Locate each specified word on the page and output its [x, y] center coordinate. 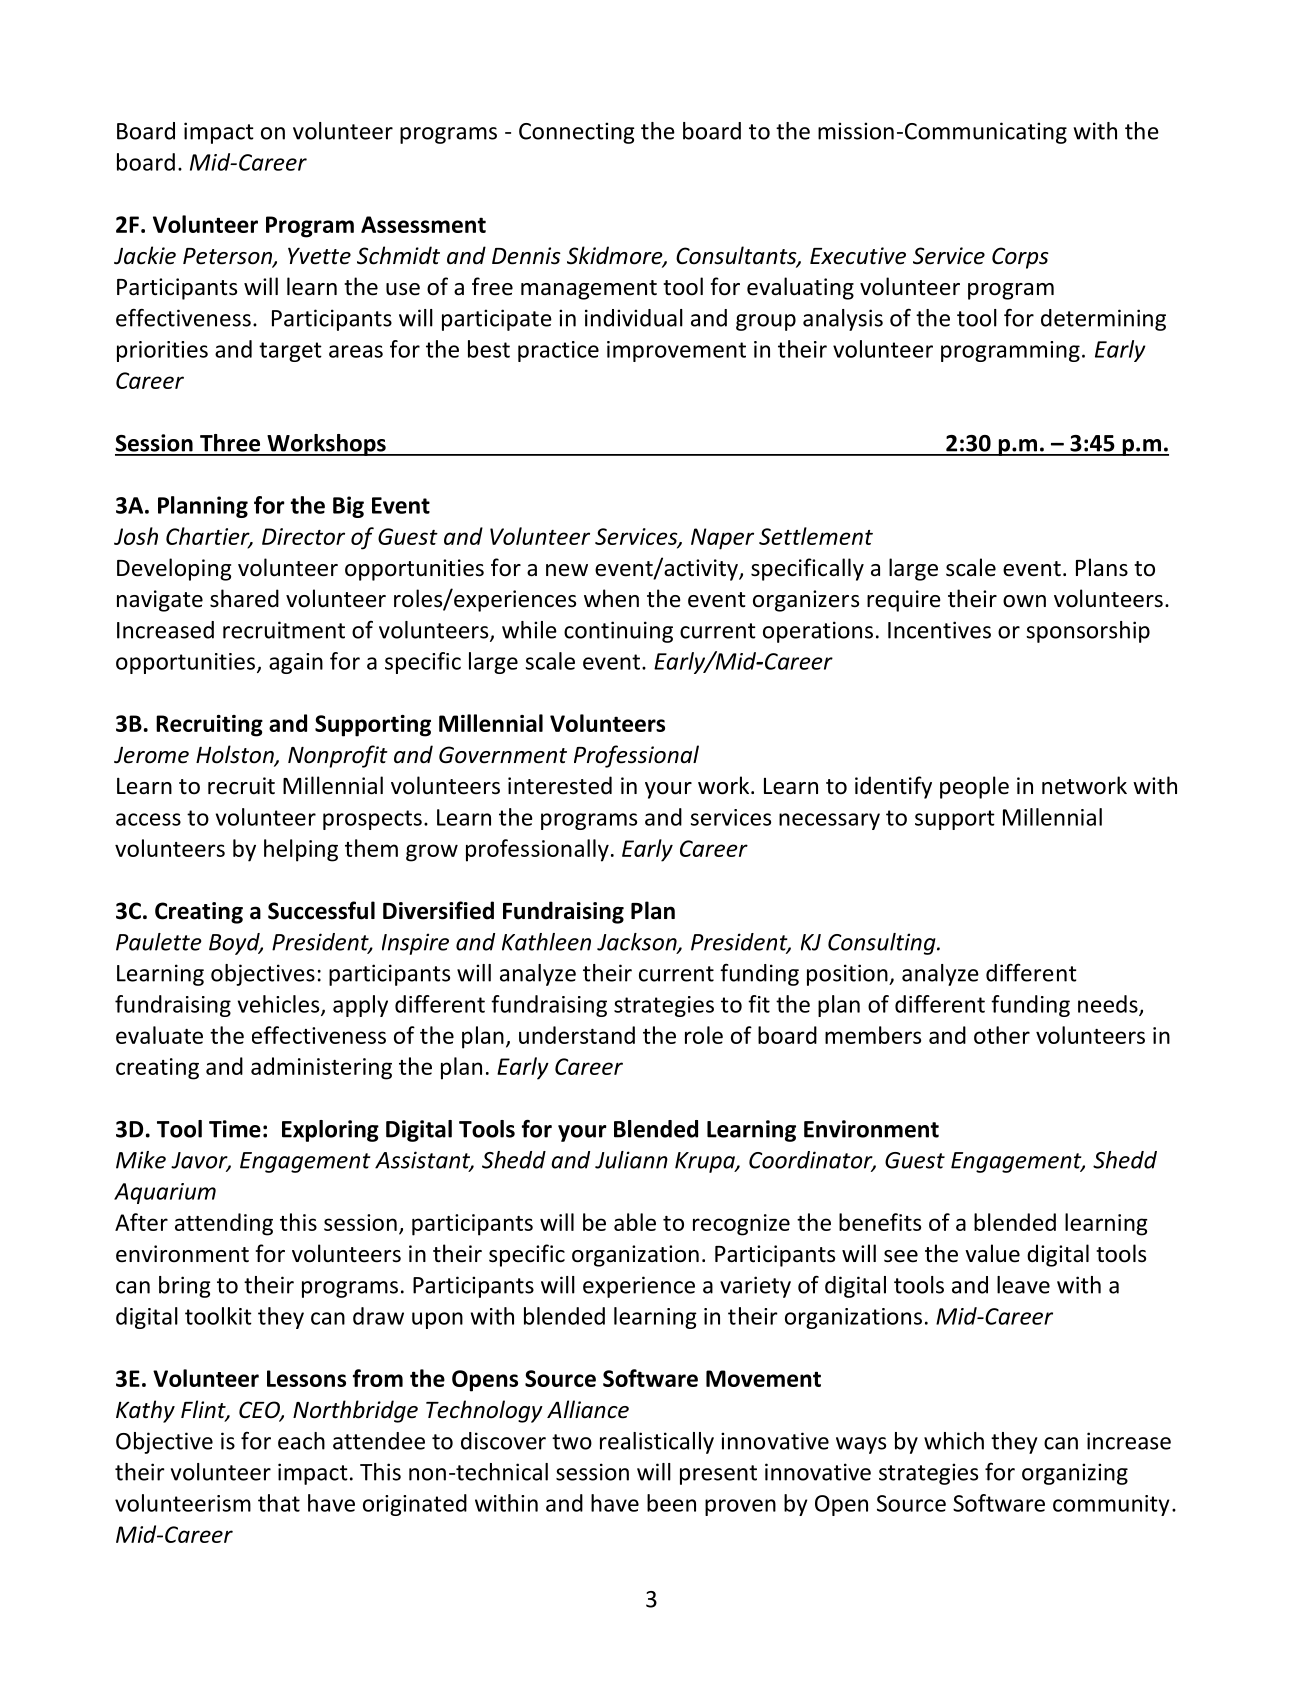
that [279, 1503]
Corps [1020, 258]
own [1024, 601]
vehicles [280, 1005]
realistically [657, 1443]
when [611, 598]
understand [577, 1035]
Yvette [319, 256]
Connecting [577, 133]
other [1002, 1035]
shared [244, 598]
